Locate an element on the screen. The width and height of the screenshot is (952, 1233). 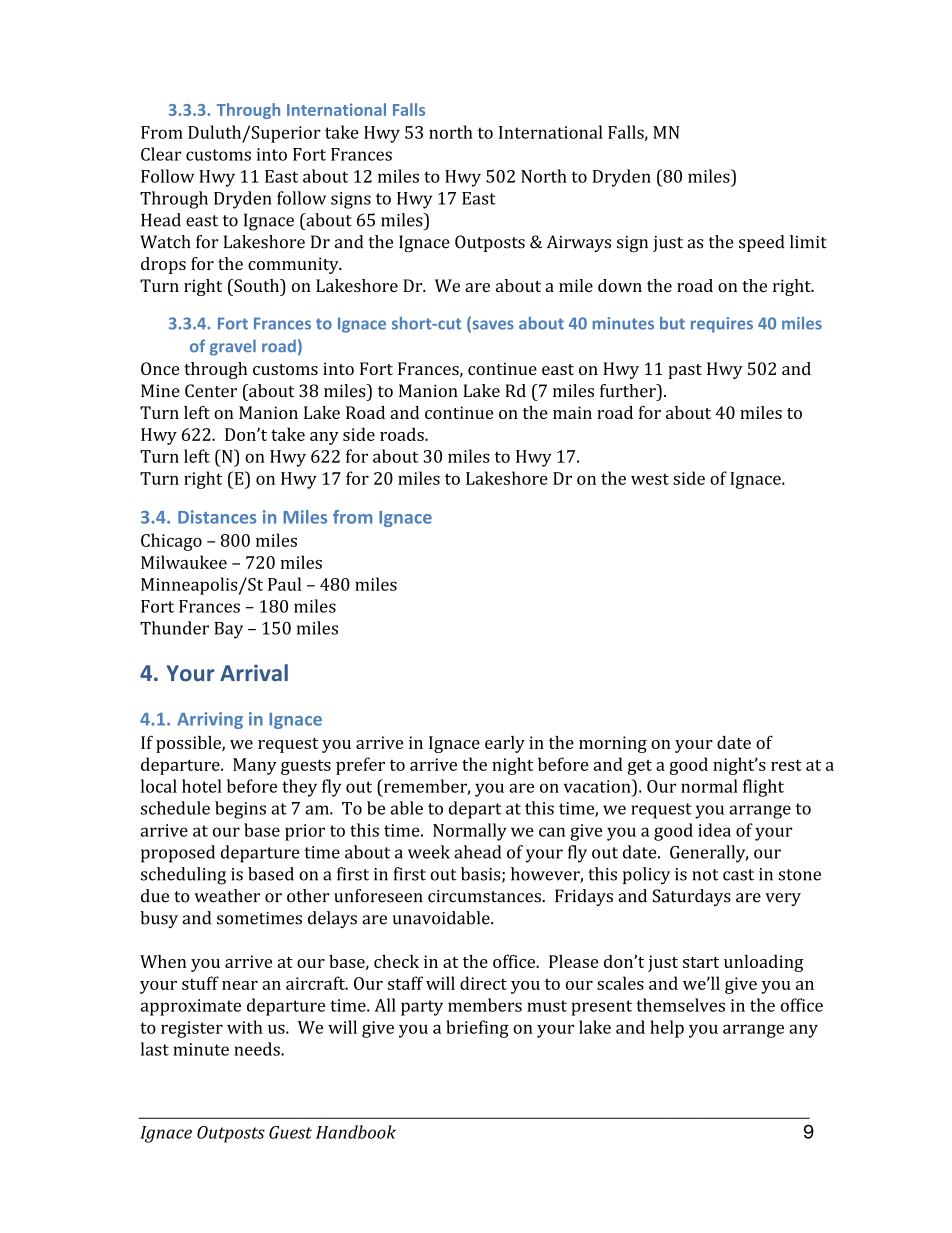
speed is located at coordinates (762, 243).
